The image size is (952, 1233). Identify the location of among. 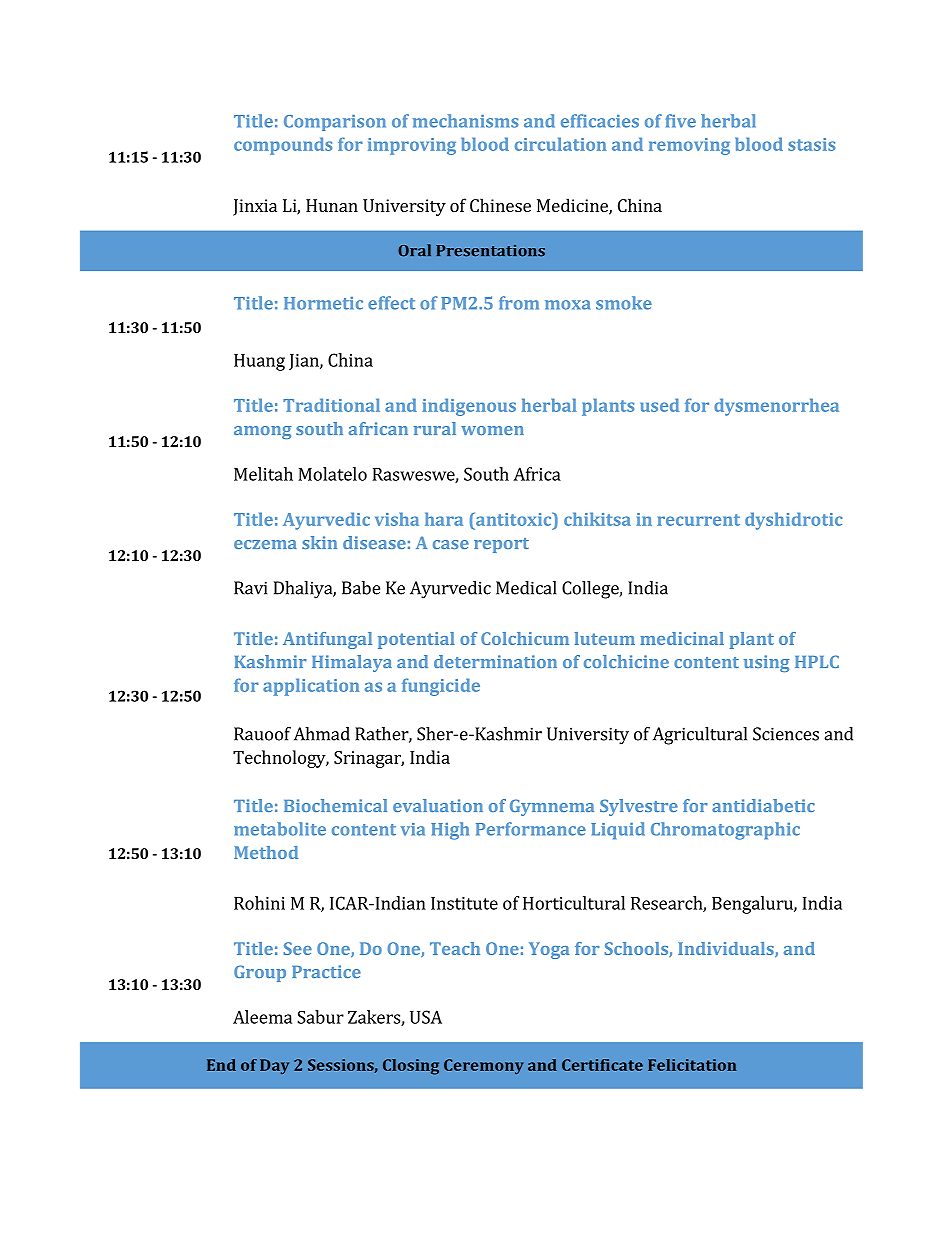
(263, 432).
